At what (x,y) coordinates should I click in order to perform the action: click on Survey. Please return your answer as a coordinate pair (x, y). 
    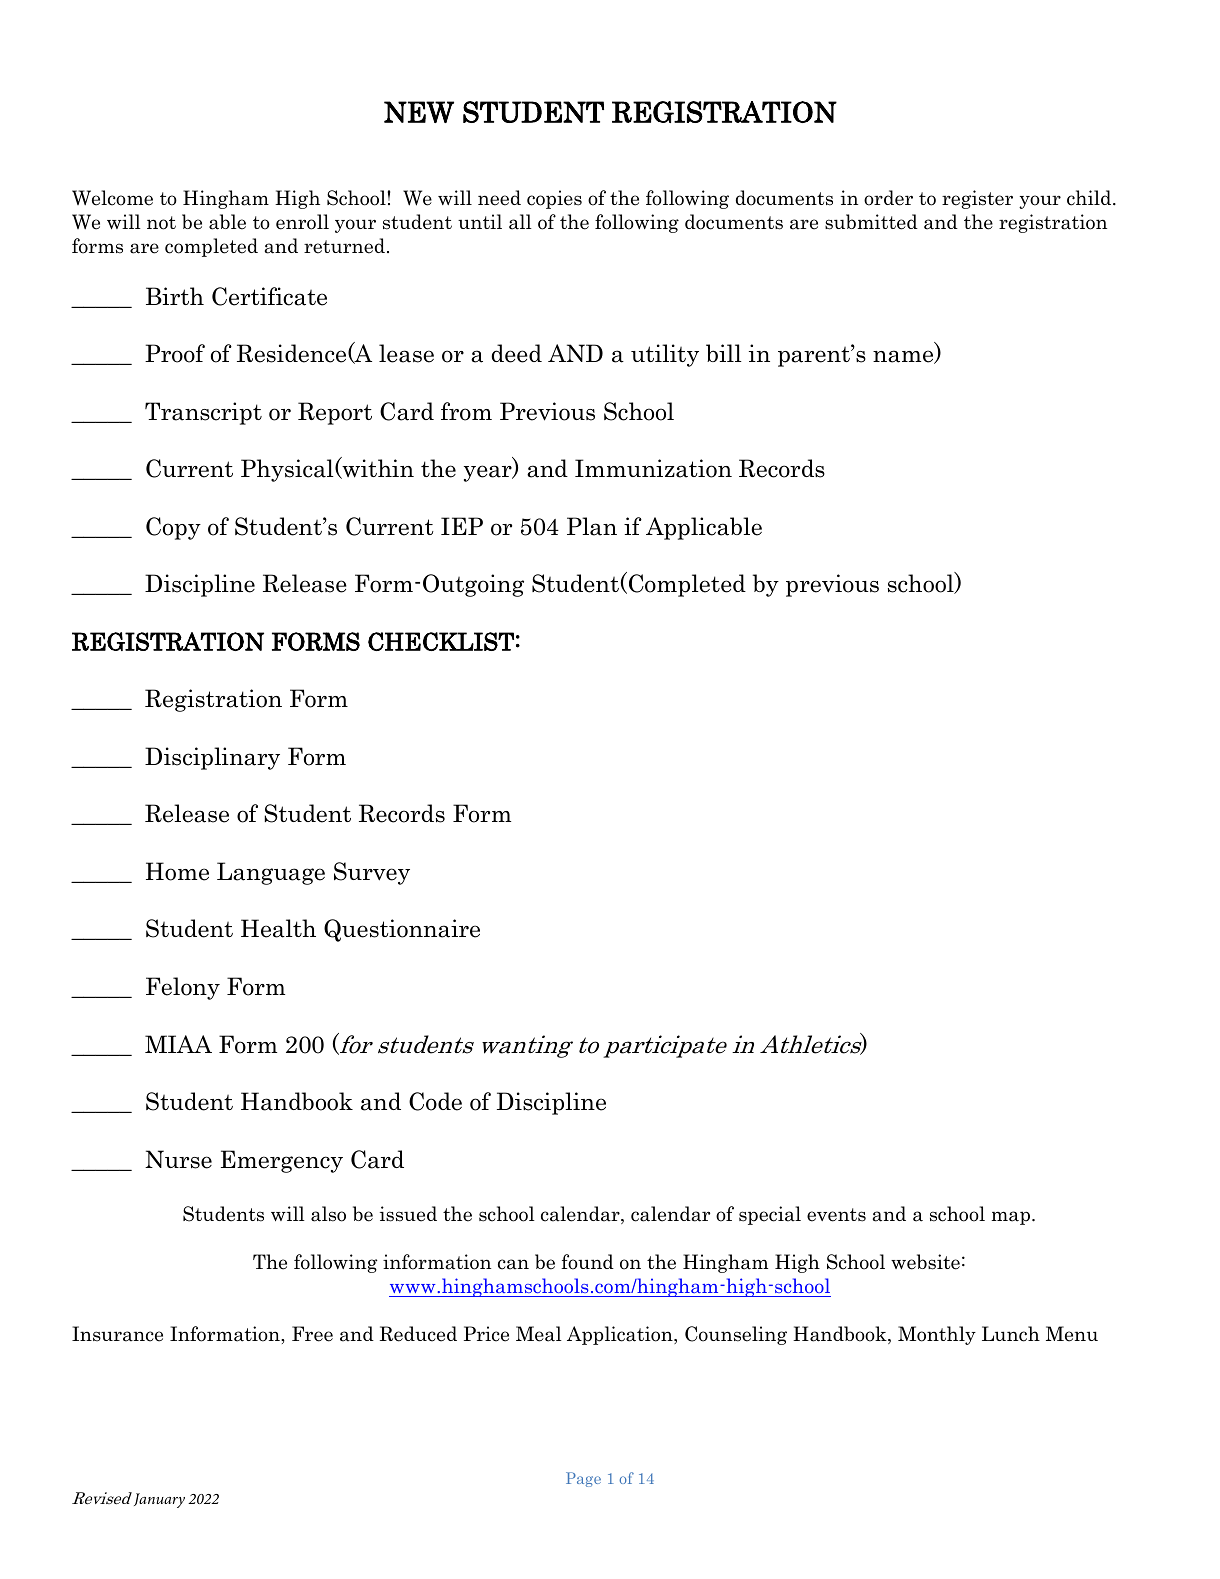
    Looking at the image, I should click on (372, 873).
